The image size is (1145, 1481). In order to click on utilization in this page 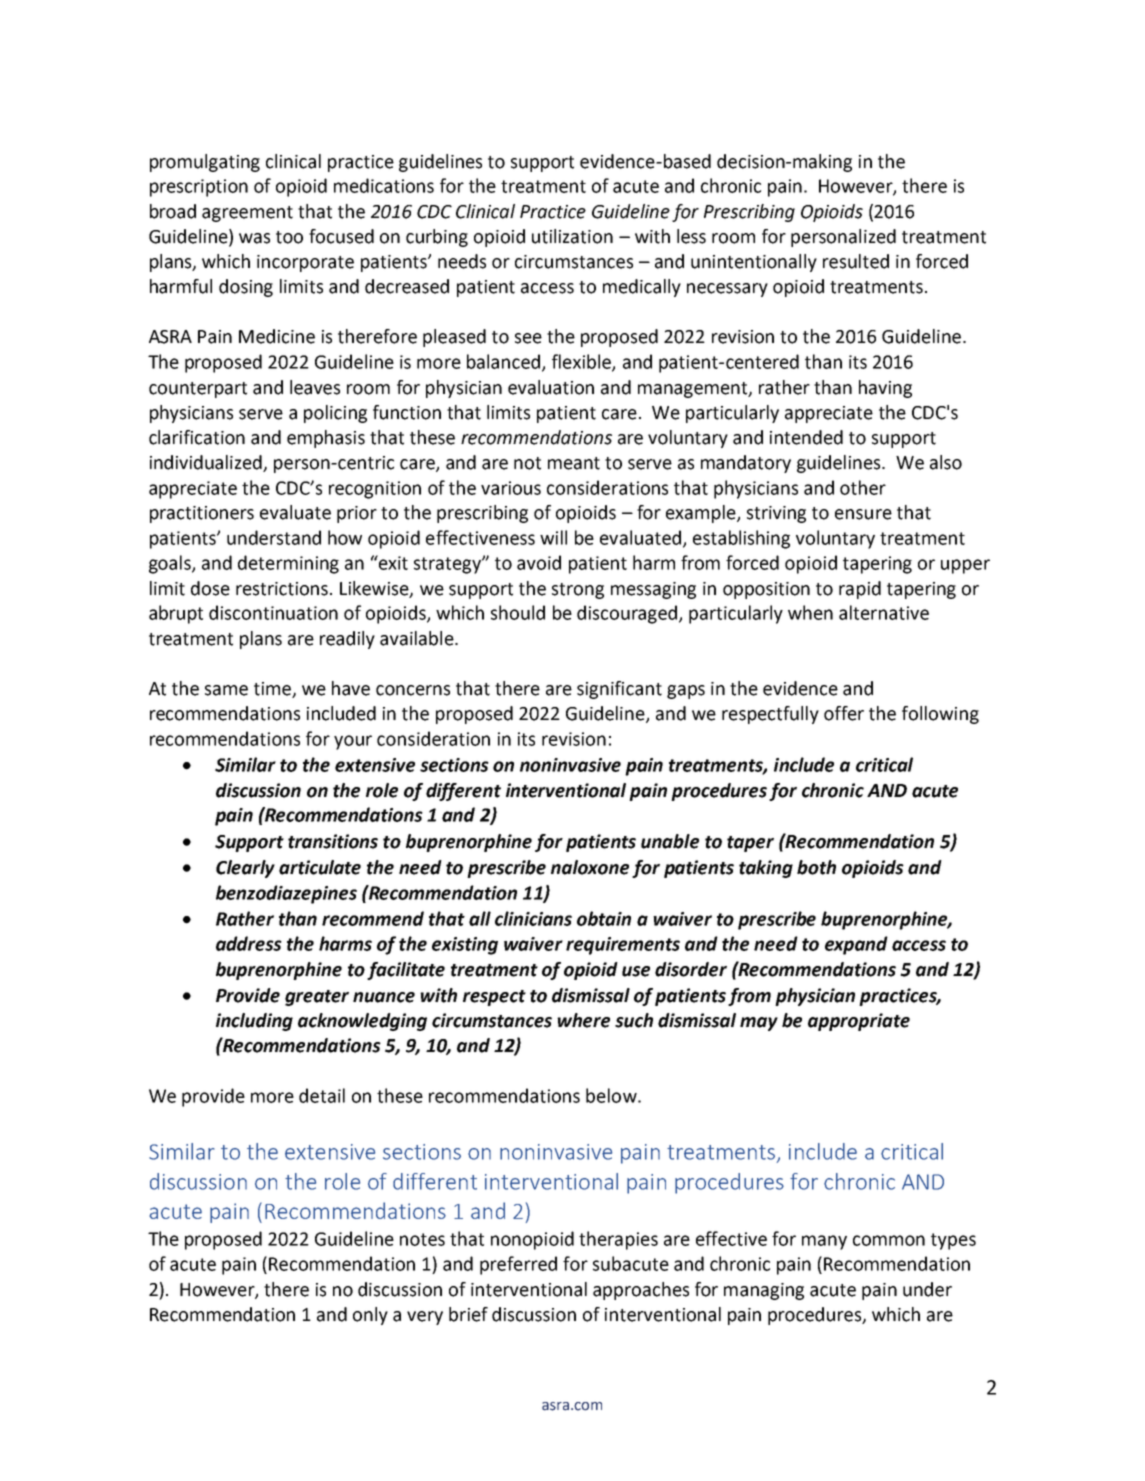, I will do `click(572, 236)`.
